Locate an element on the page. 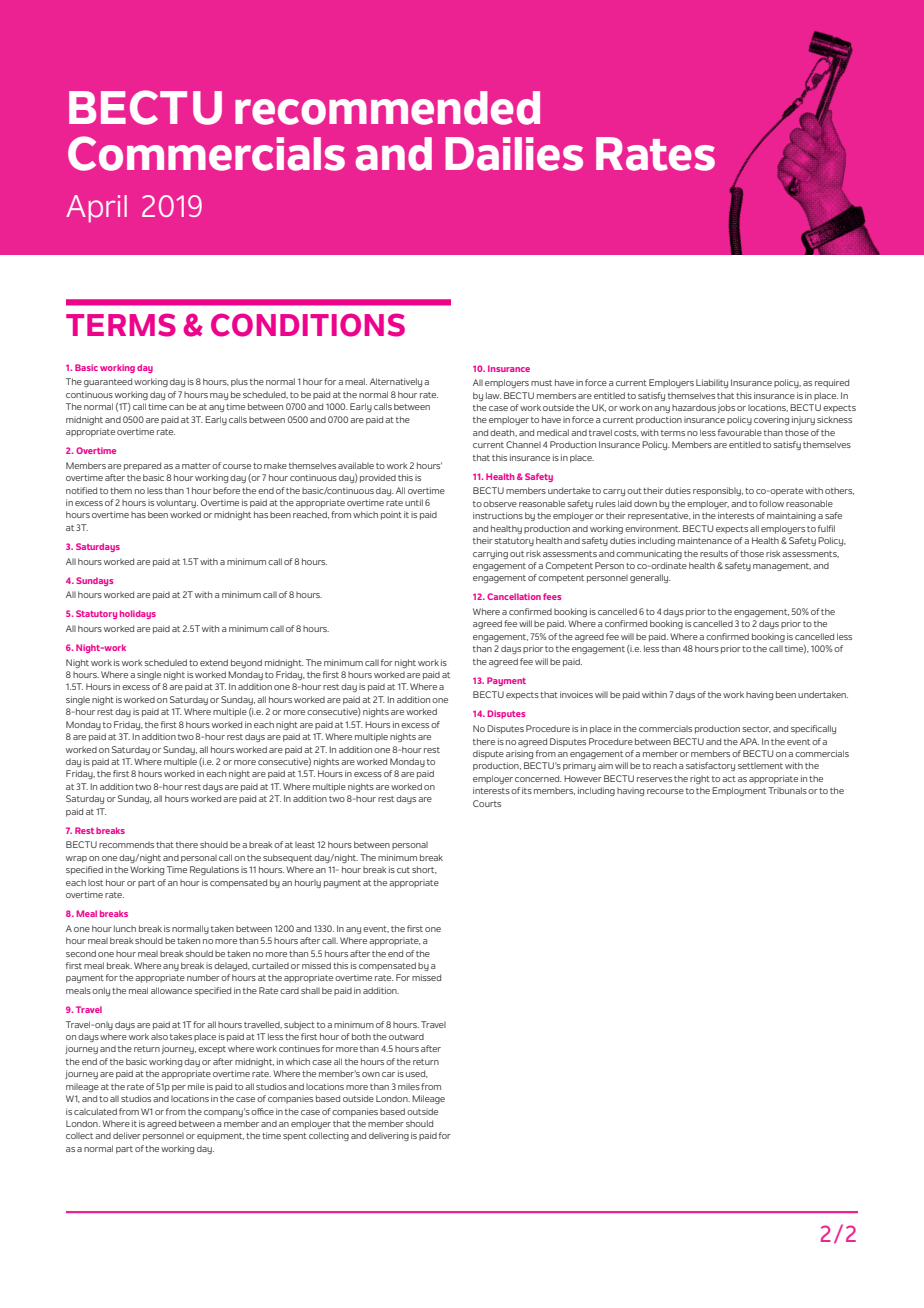  Dailies is located at coordinates (514, 154).
